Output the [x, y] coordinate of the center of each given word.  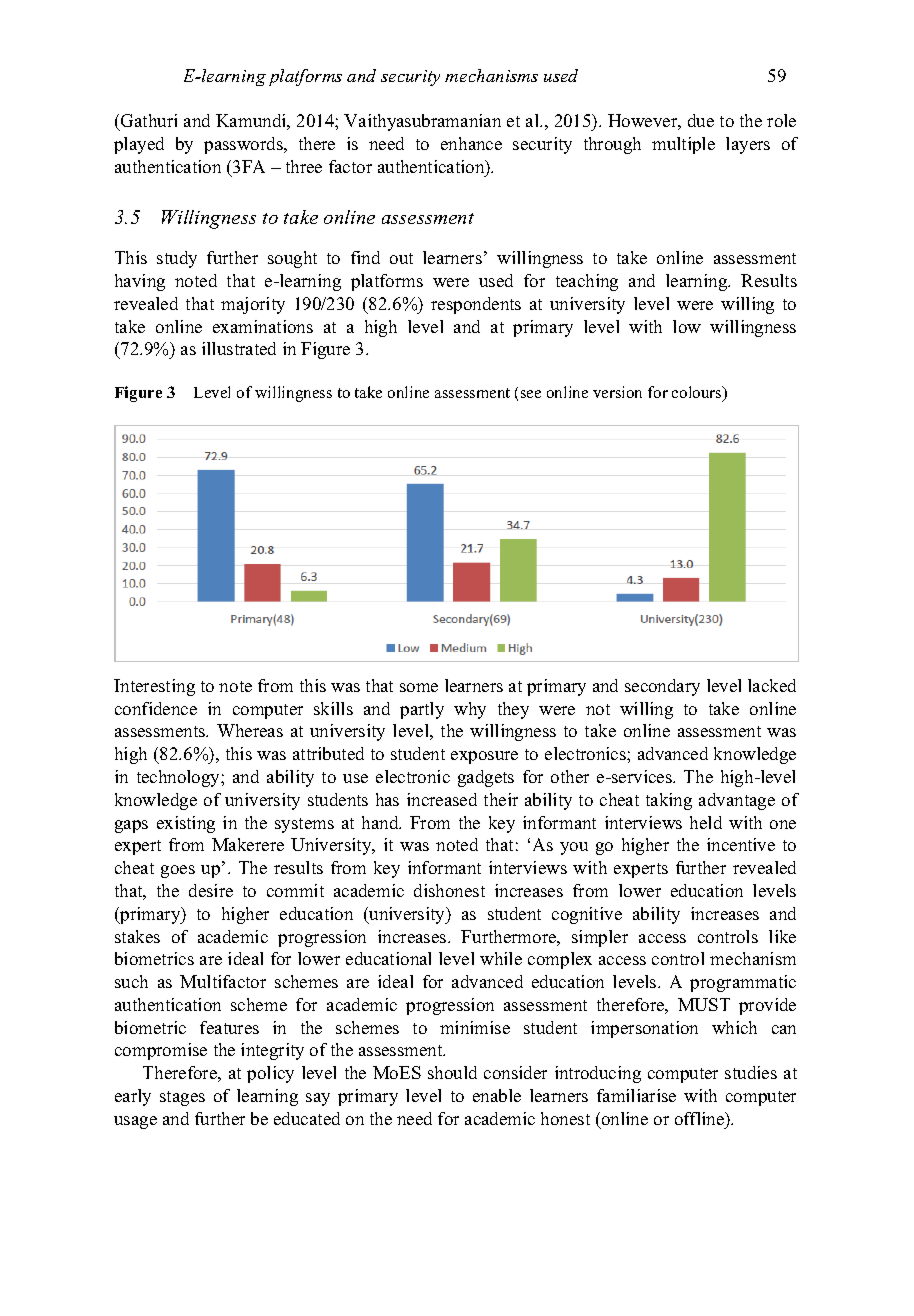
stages [182, 1098]
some [419, 687]
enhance [471, 143]
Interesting [154, 687]
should [452, 1072]
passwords [244, 145]
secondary [662, 687]
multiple [683, 145]
